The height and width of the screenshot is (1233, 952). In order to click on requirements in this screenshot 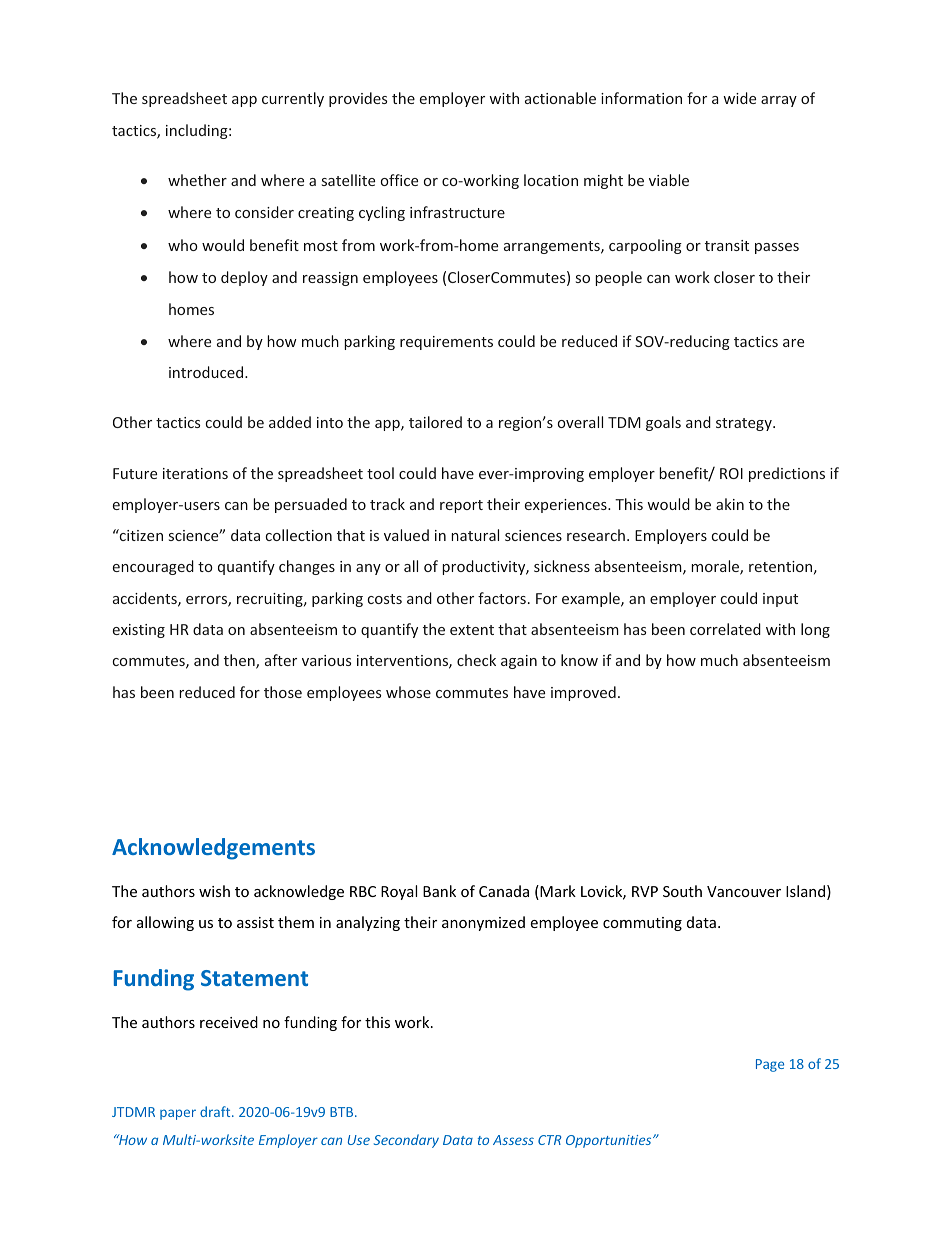, I will do `click(446, 343)`.
